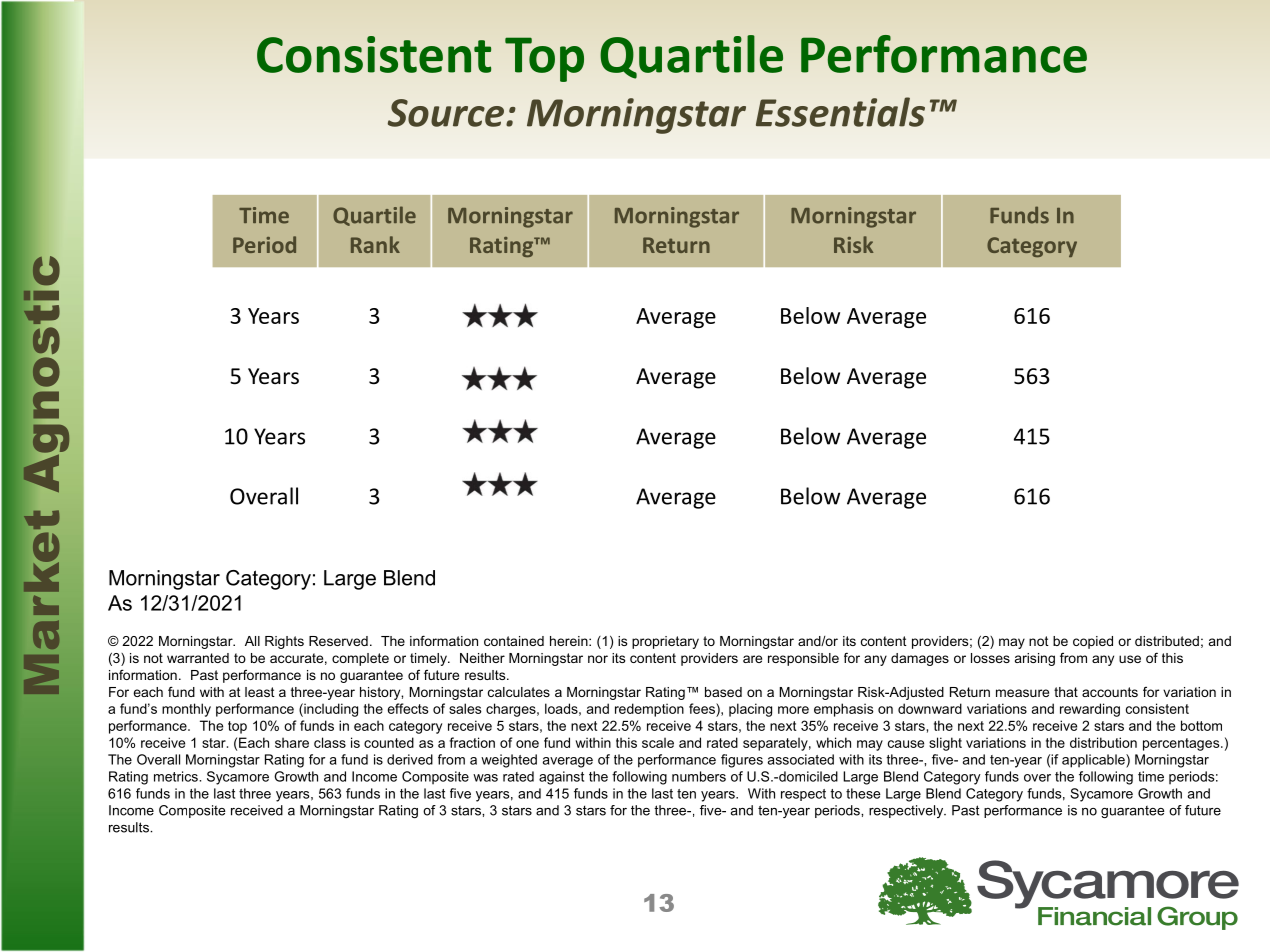 The width and height of the document is (1270, 952). Describe the element at coordinates (514, 641) in the document. I see `contained` at that location.
